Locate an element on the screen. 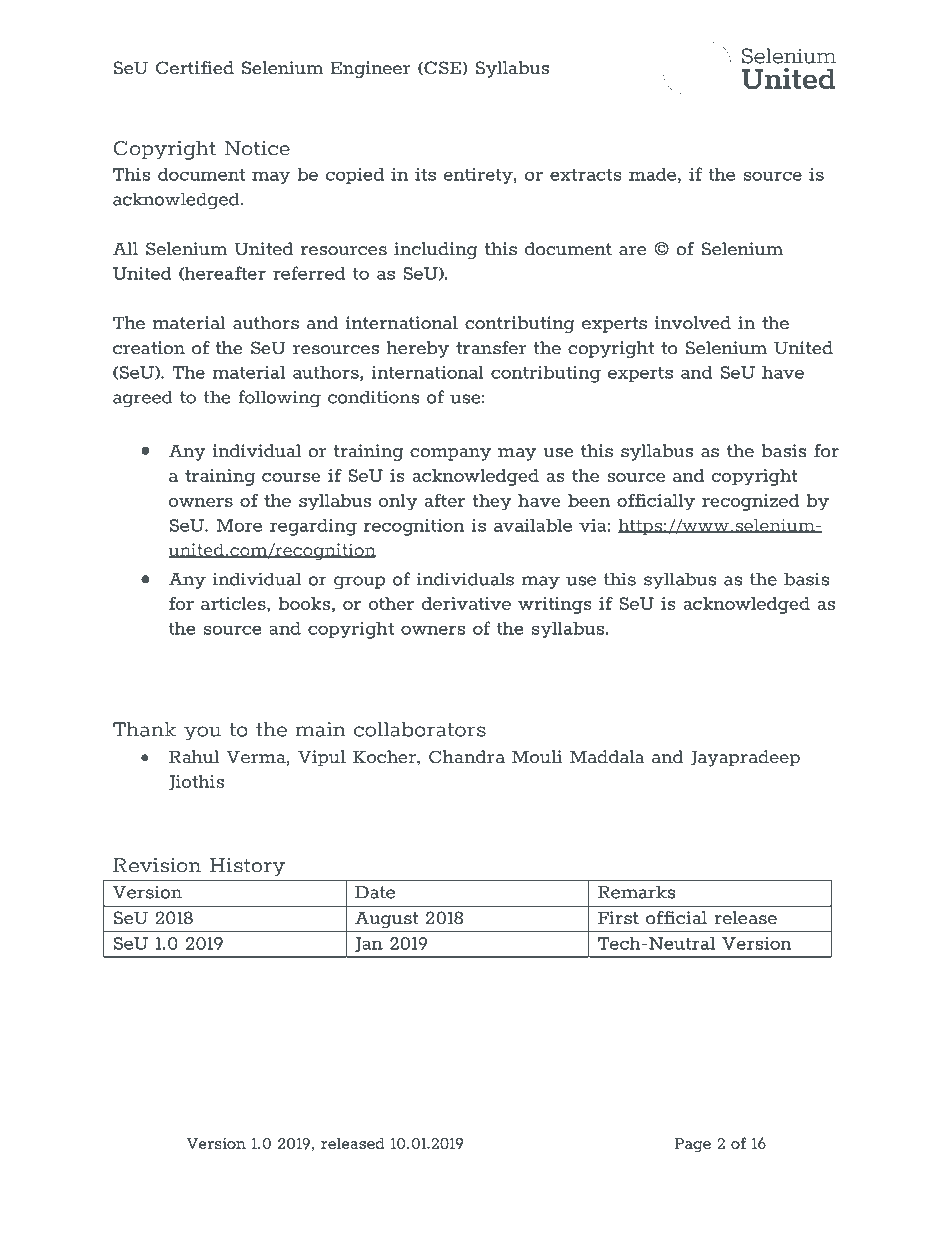 The width and height of the screenshot is (952, 1233). extracts is located at coordinates (586, 174).
